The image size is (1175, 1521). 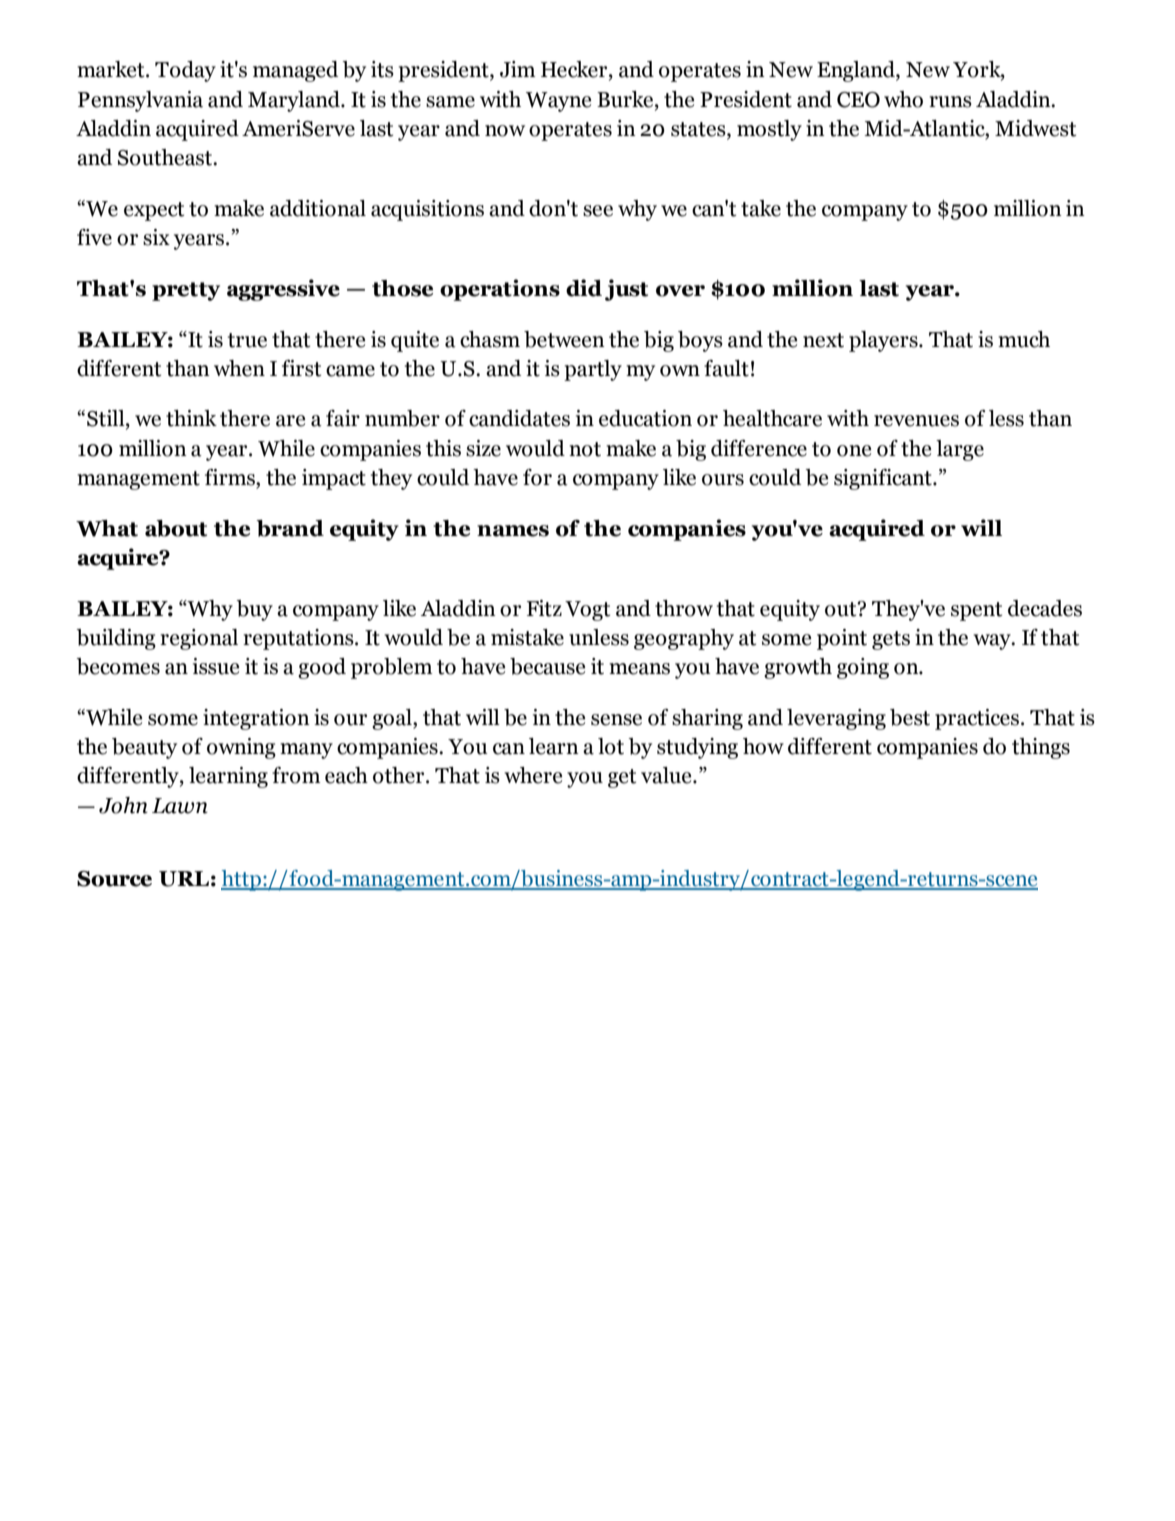 What do you see at coordinates (558, 102) in the screenshot?
I see `Wayne` at bounding box center [558, 102].
